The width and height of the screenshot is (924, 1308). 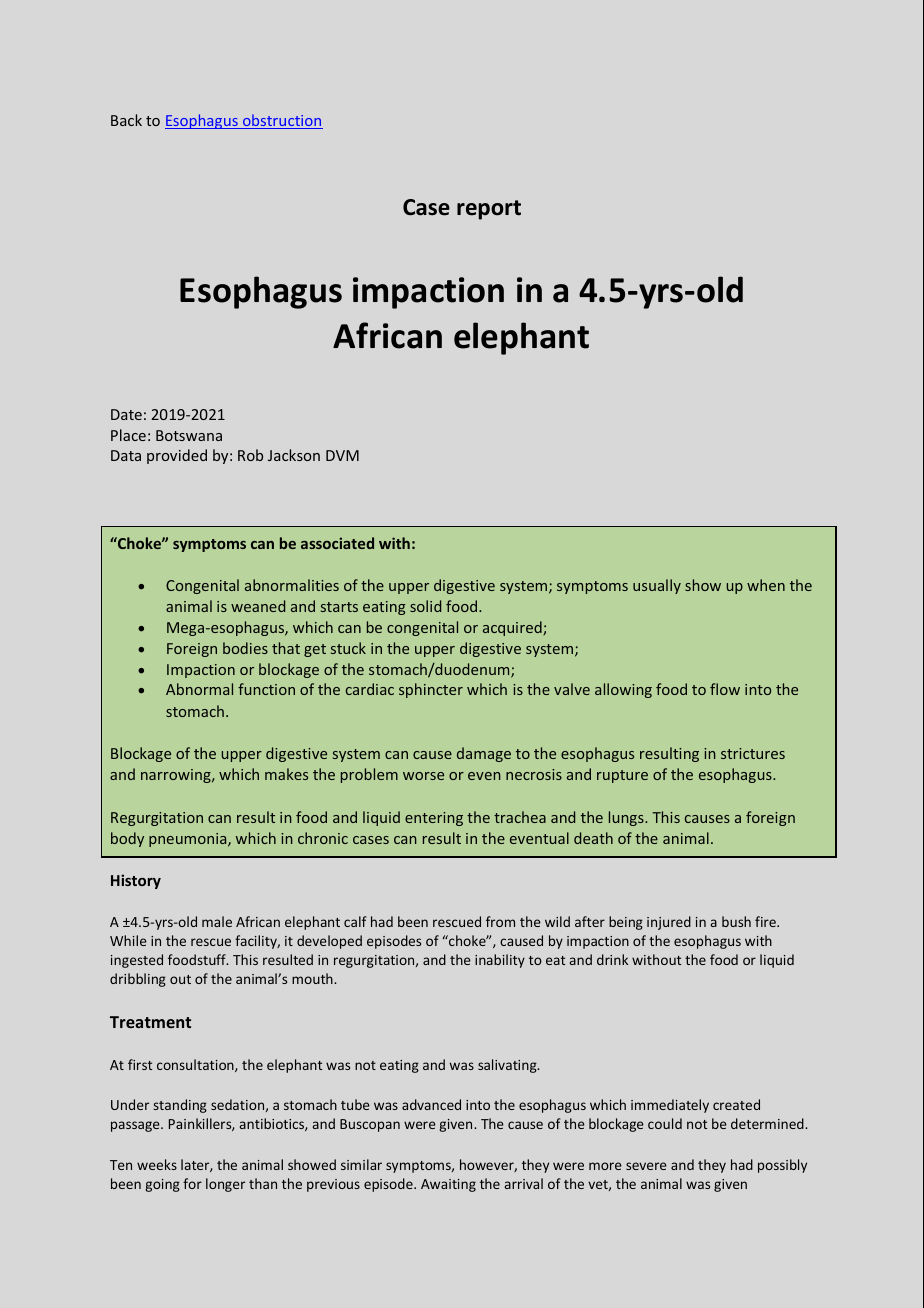 What do you see at coordinates (282, 121) in the screenshot?
I see `obstruction` at bounding box center [282, 121].
